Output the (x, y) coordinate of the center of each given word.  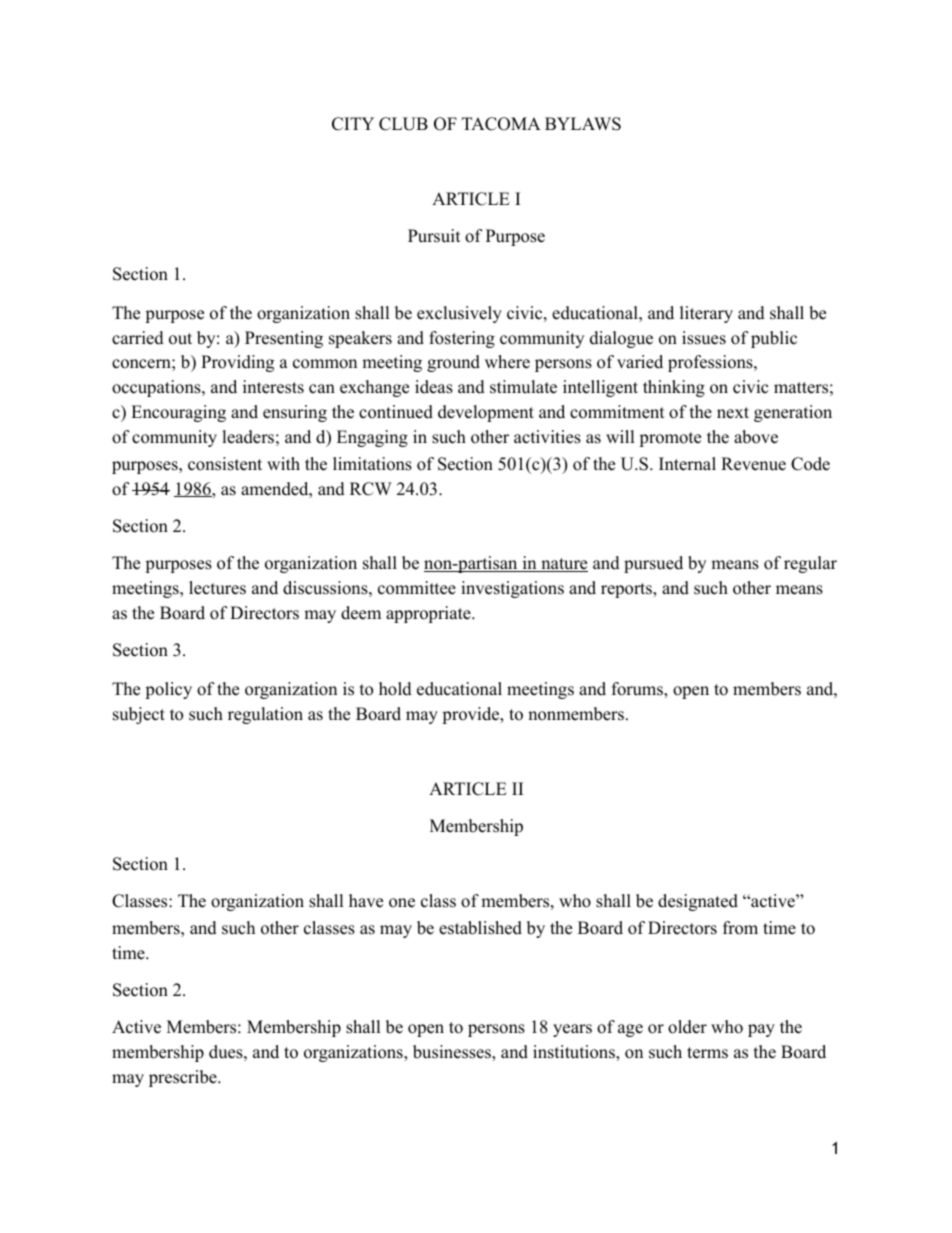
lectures (217, 588)
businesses (453, 1053)
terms (707, 1053)
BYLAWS (583, 124)
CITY (353, 124)
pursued (653, 564)
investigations (512, 589)
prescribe (184, 1078)
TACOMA (501, 124)
